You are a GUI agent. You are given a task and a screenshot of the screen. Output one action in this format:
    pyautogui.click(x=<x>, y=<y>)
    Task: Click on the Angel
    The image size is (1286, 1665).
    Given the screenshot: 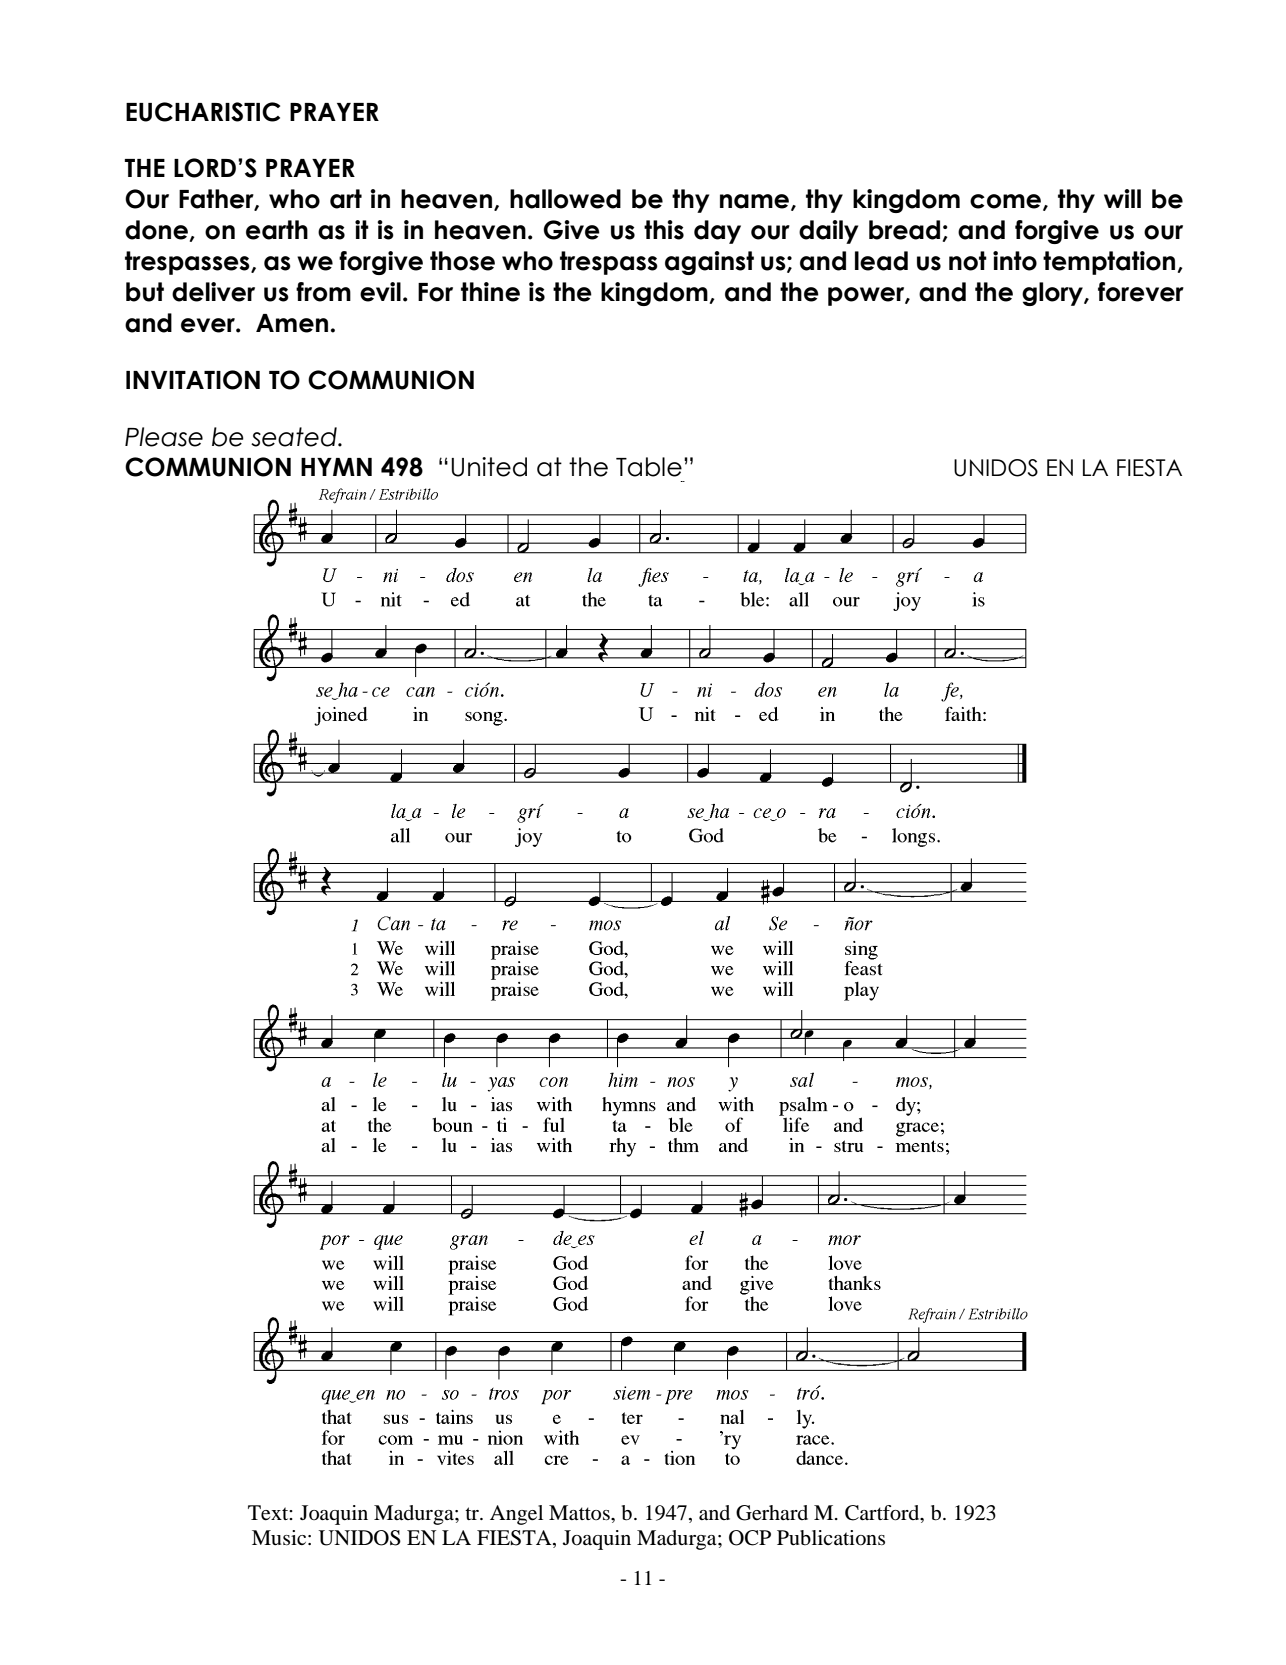 What is the action you would take?
    pyautogui.click(x=516, y=1515)
